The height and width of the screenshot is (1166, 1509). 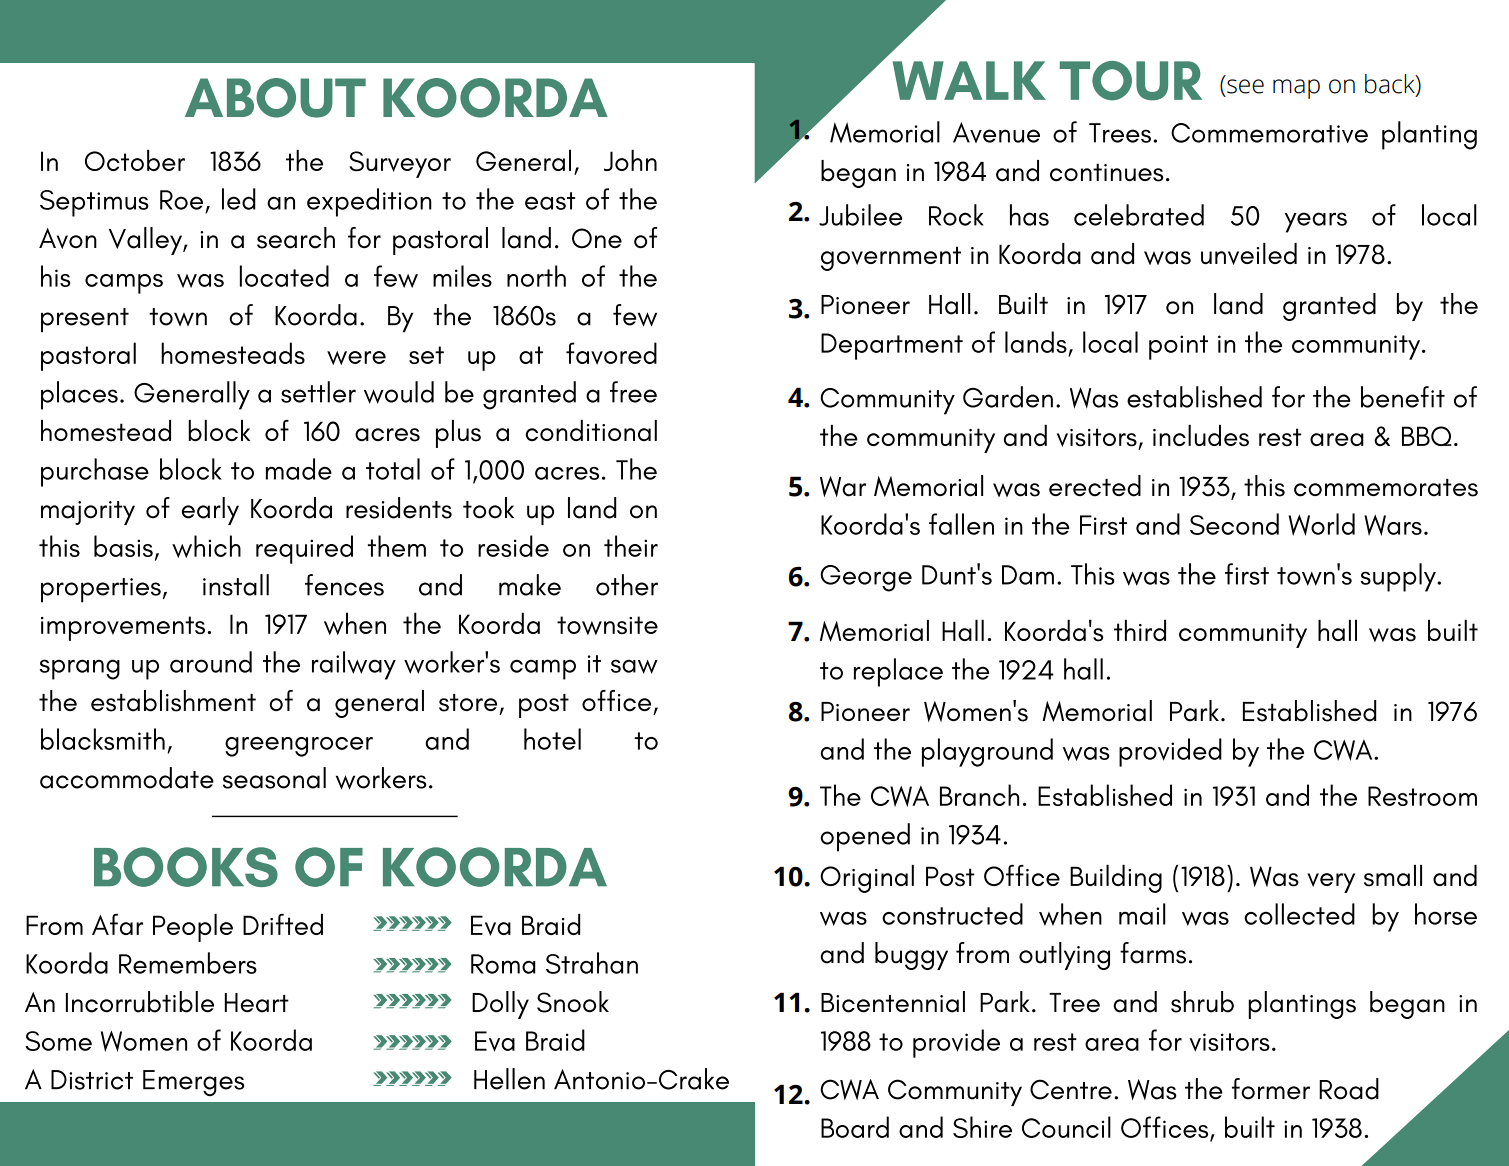 What do you see at coordinates (1178, 347) in the screenshot?
I see `point` at bounding box center [1178, 347].
